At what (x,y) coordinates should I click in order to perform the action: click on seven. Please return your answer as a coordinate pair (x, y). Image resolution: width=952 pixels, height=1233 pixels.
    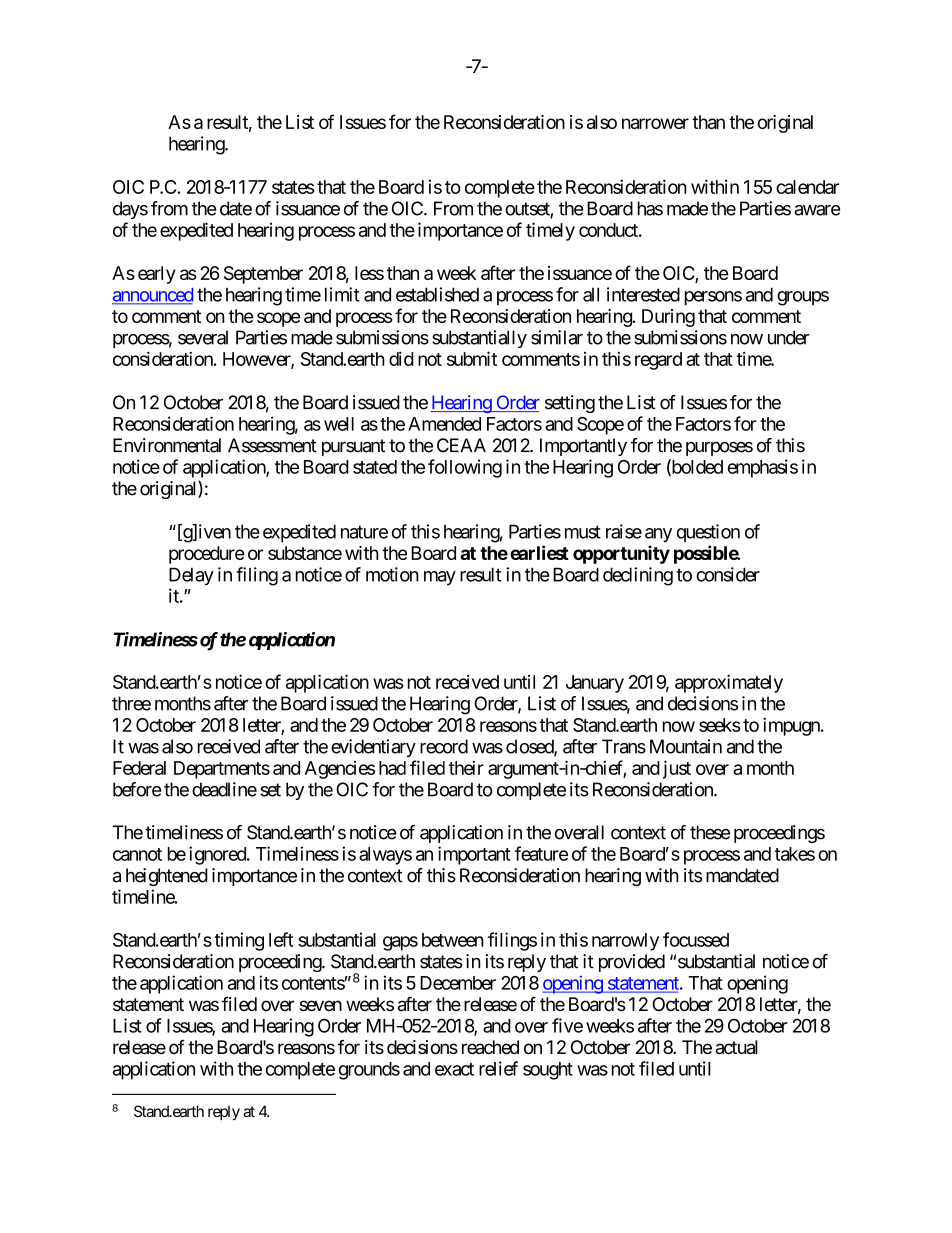
    Looking at the image, I should click on (321, 1005).
